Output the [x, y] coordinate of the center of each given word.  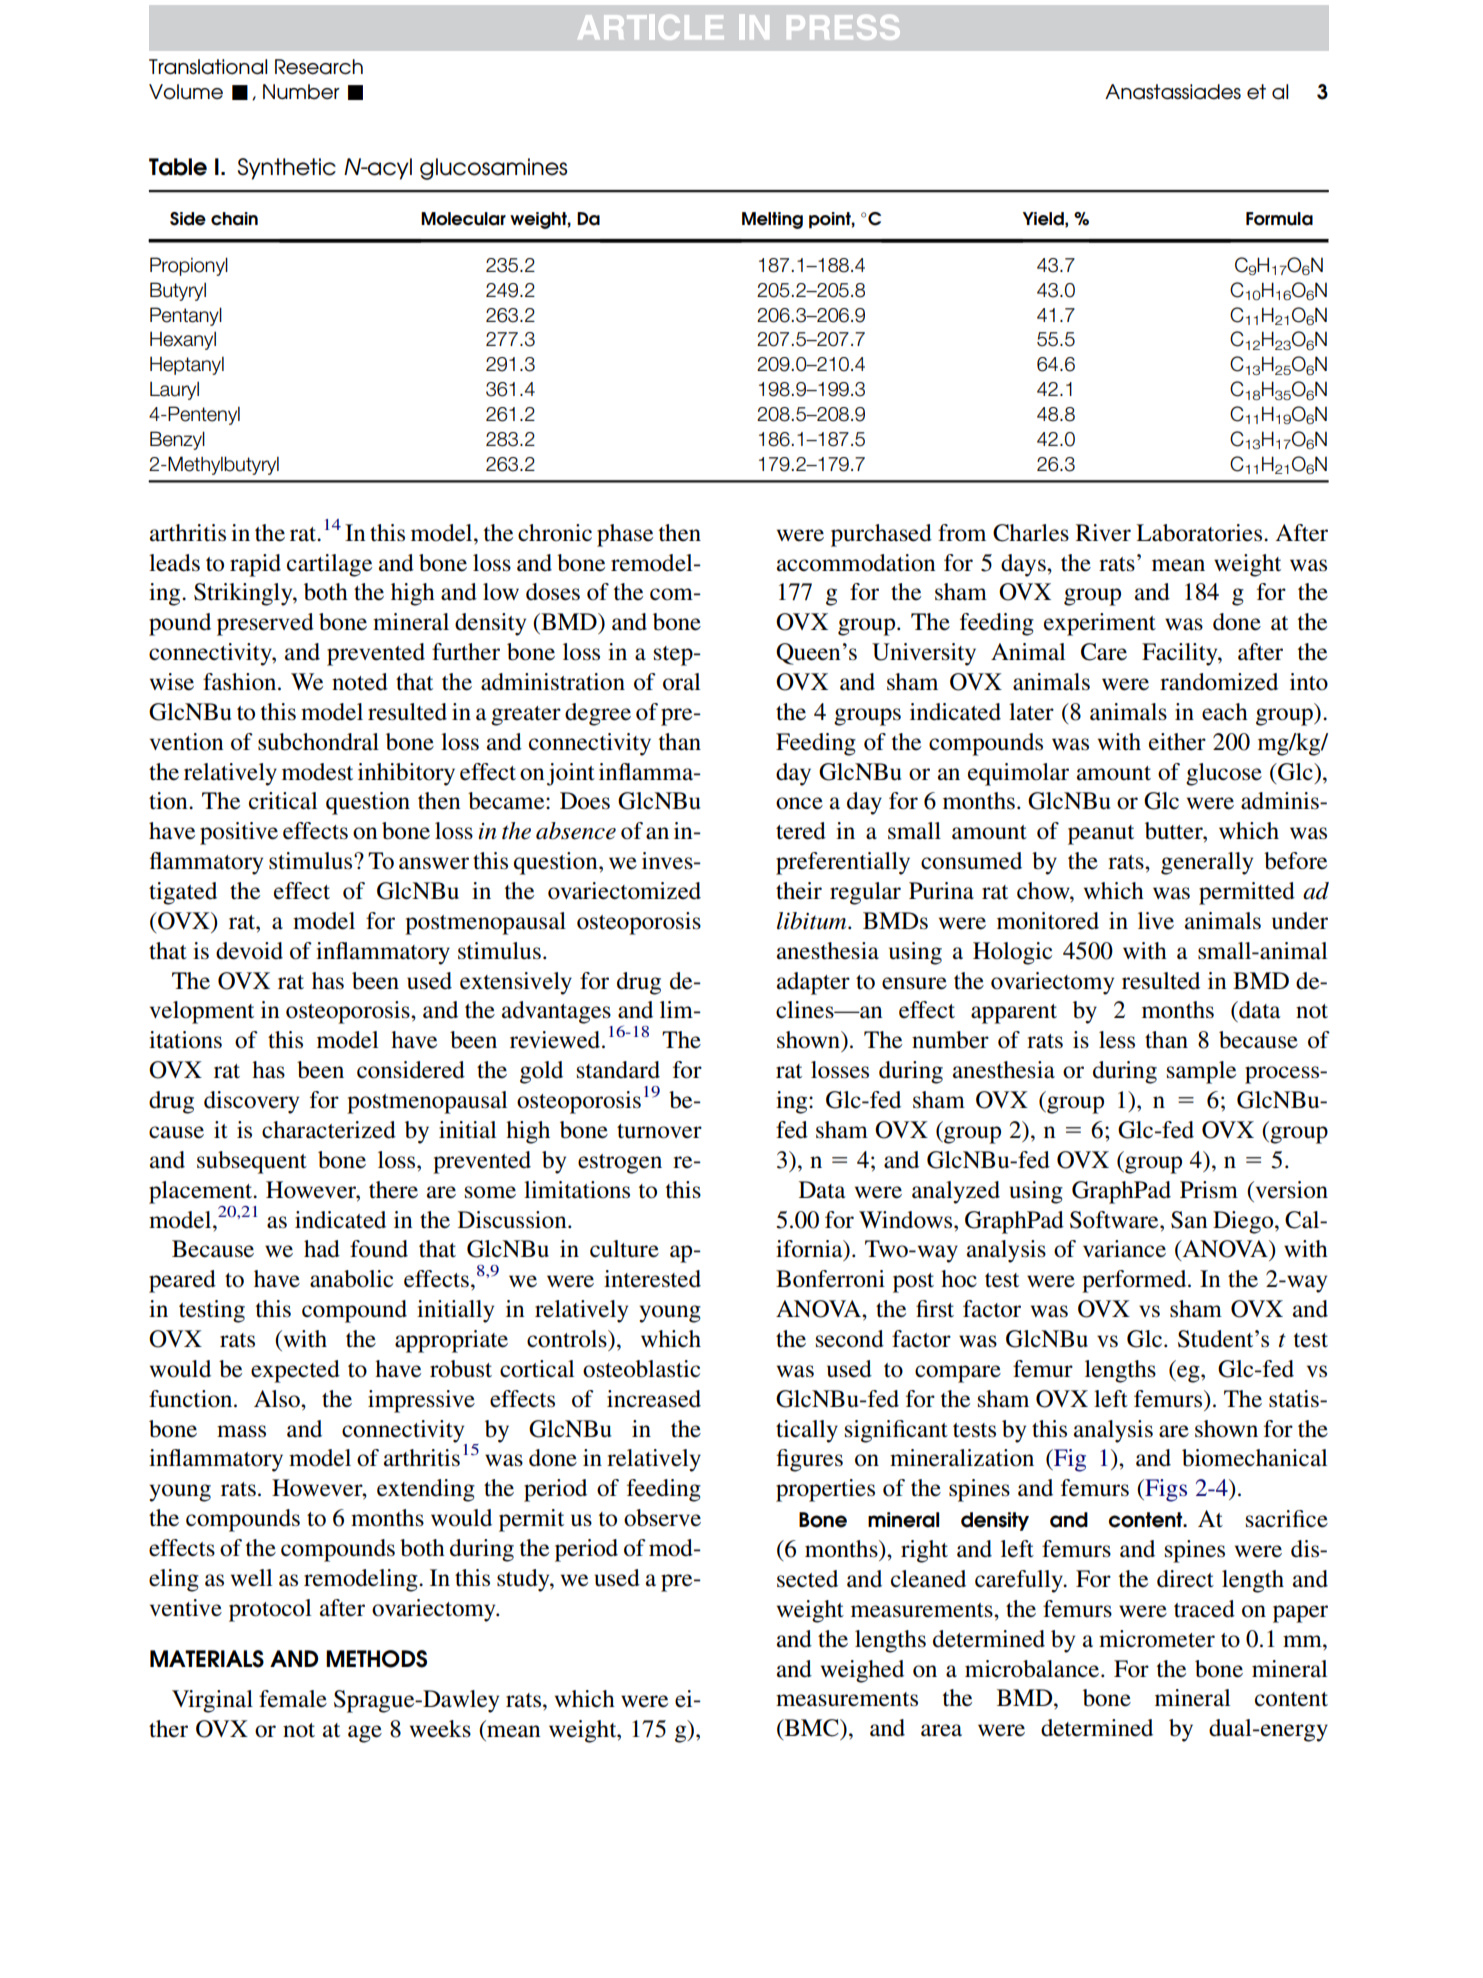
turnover [659, 1131]
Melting [772, 220]
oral [681, 682]
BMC [811, 1728]
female [293, 1699]
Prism [1209, 1190]
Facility [1181, 654]
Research [319, 67]
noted [360, 682]
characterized [329, 1130]
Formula [1279, 219]
